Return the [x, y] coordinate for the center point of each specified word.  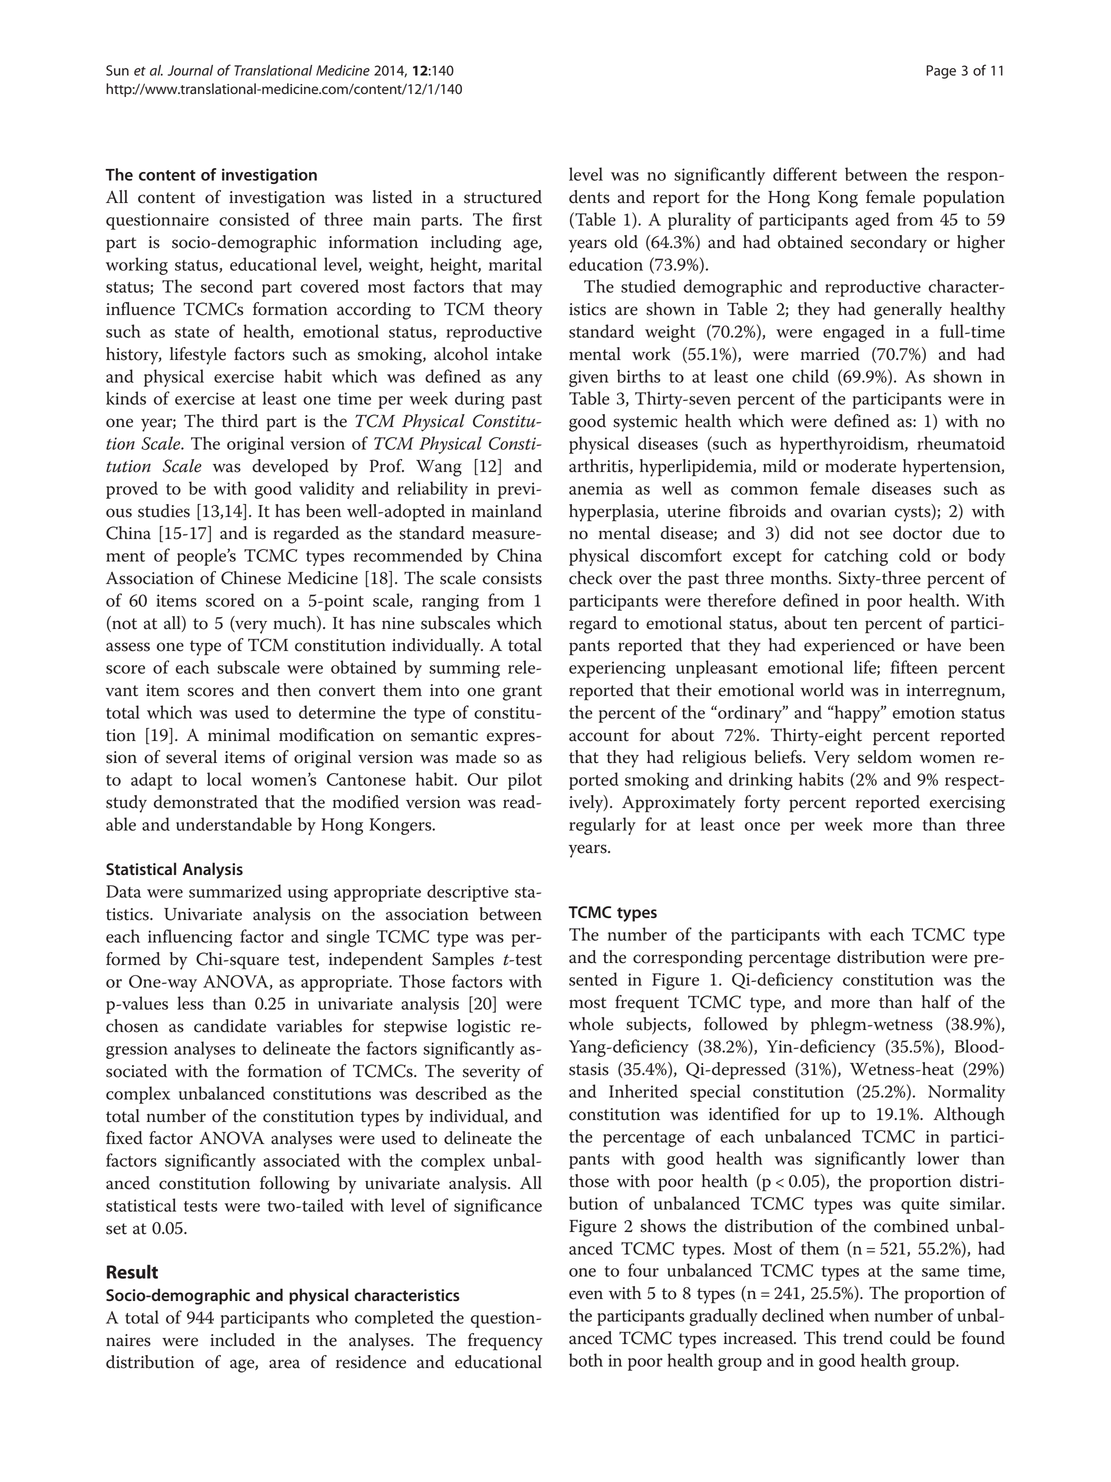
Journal [190, 70]
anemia [596, 488]
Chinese [251, 578]
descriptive [468, 893]
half [936, 1002]
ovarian [858, 511]
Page [941, 72]
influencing [190, 938]
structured [503, 197]
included [242, 1340]
